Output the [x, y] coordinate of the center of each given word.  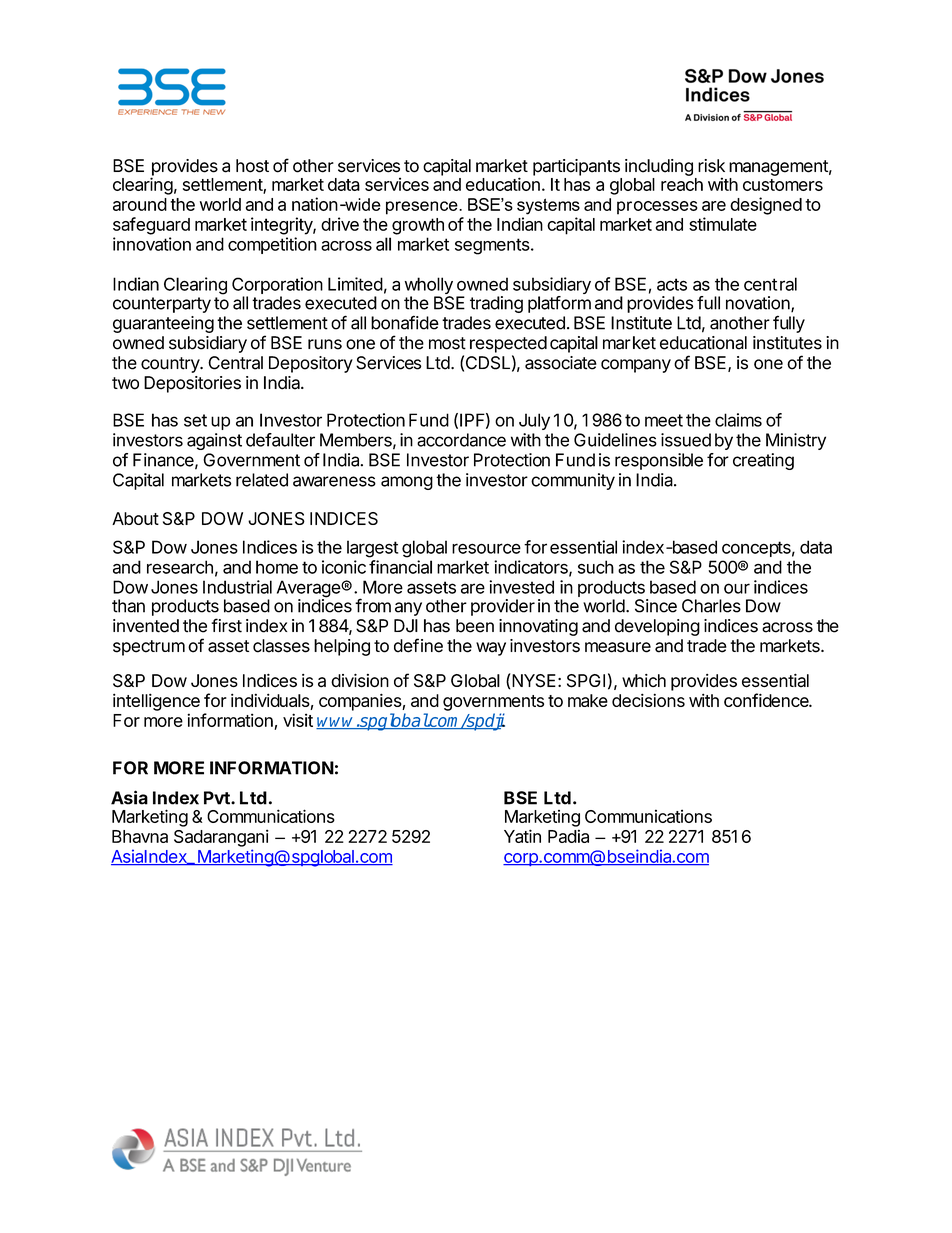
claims [738, 420]
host [252, 166]
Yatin [522, 836]
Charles [711, 606]
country [171, 365]
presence [423, 208]
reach [682, 184]
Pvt [218, 798]
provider [503, 607]
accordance [461, 440]
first [226, 625]
